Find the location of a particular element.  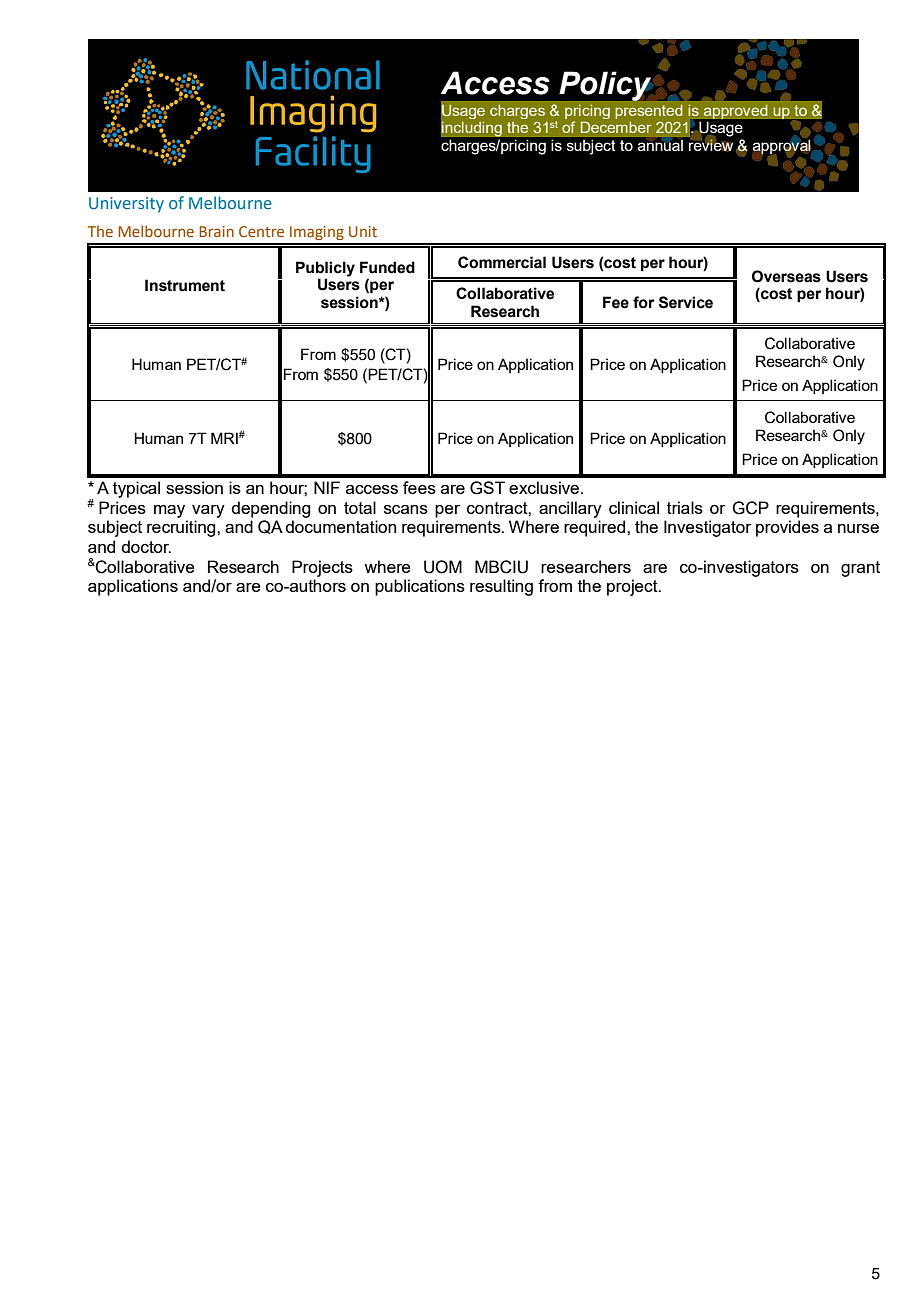

presented is located at coordinates (649, 112).
